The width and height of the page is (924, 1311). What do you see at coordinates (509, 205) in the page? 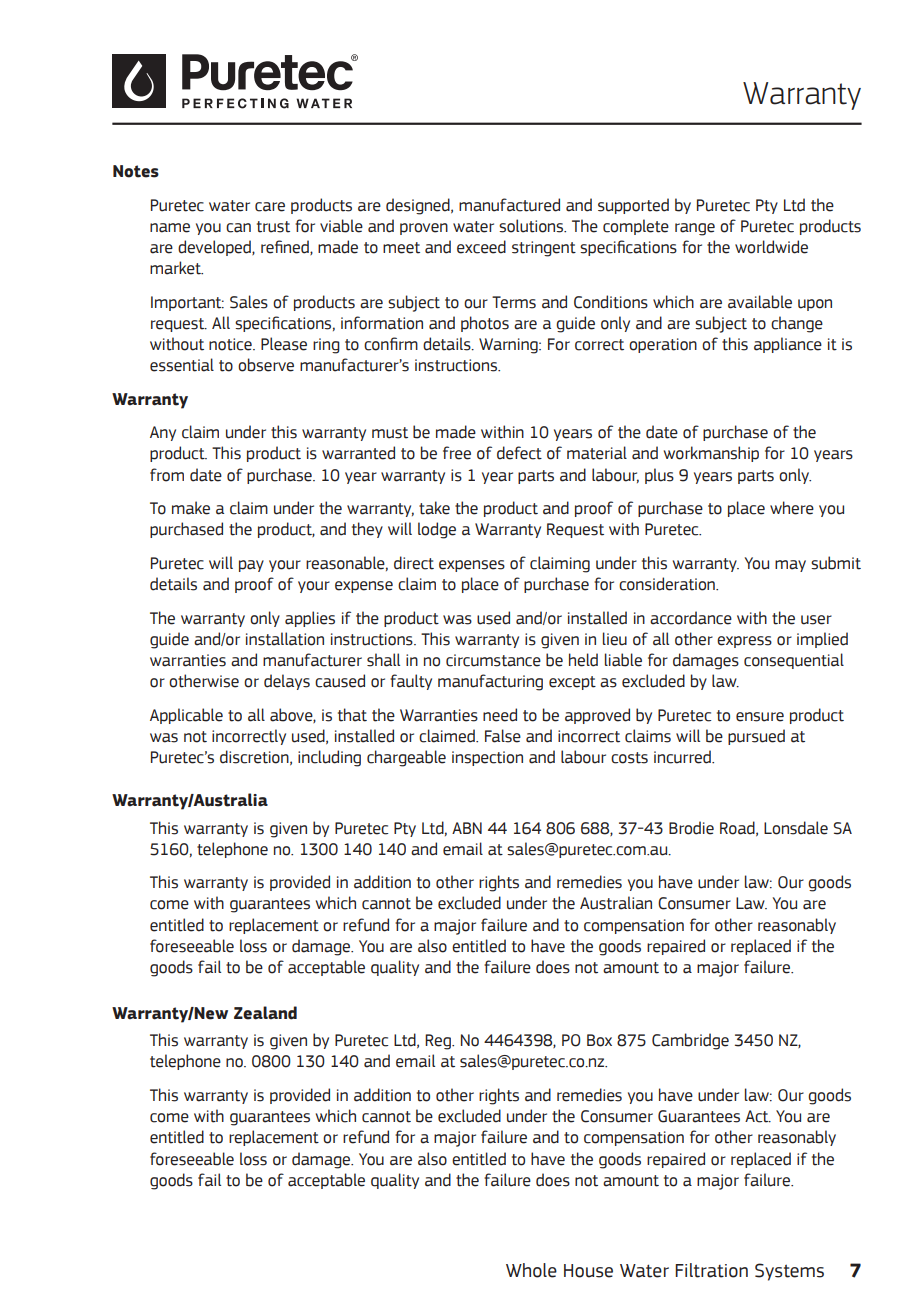
I see `manufactured` at bounding box center [509, 205].
